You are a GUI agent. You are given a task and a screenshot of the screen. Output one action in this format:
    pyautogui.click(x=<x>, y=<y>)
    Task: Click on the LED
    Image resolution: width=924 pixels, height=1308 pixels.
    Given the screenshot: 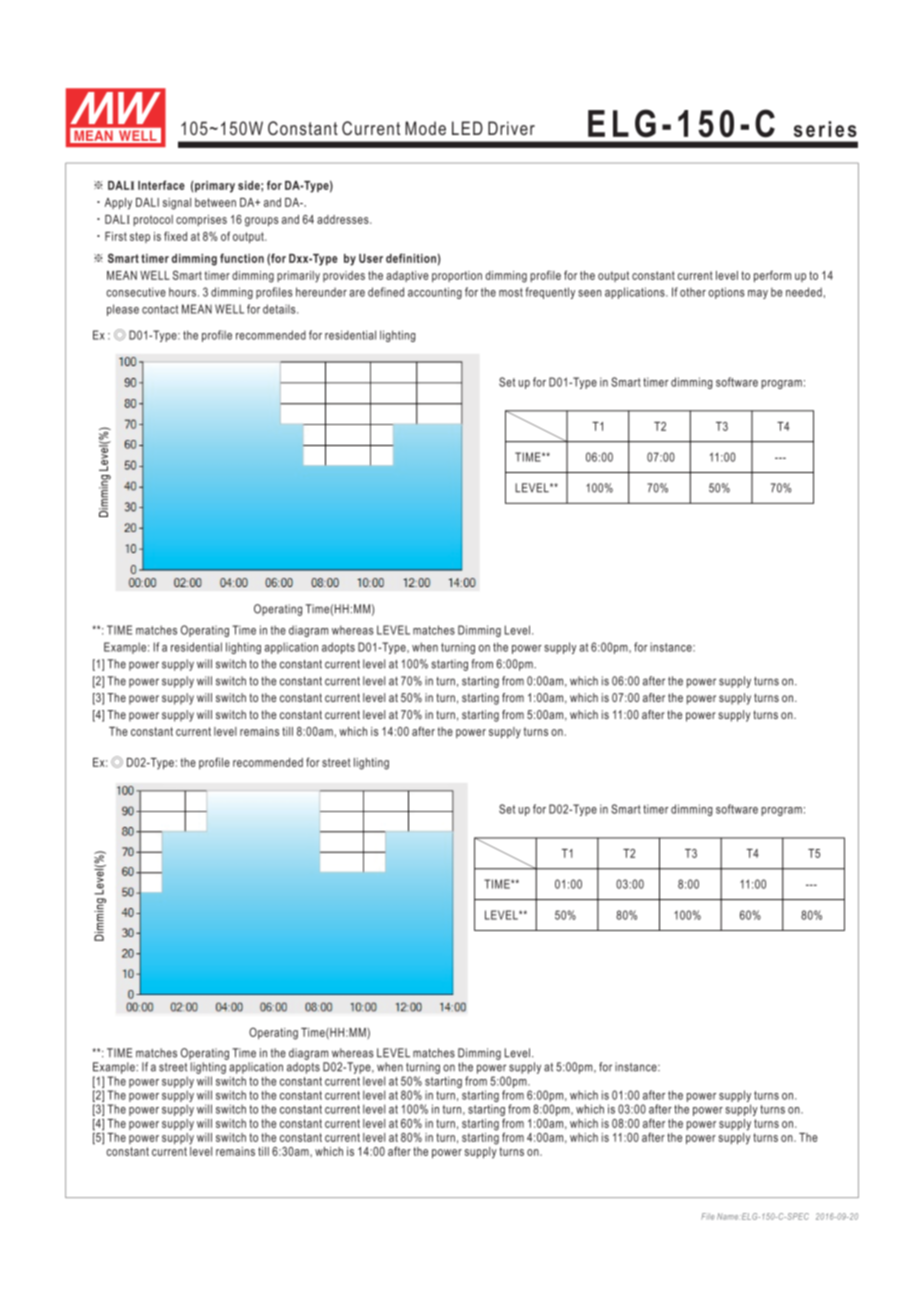 What is the action you would take?
    pyautogui.click(x=467, y=128)
